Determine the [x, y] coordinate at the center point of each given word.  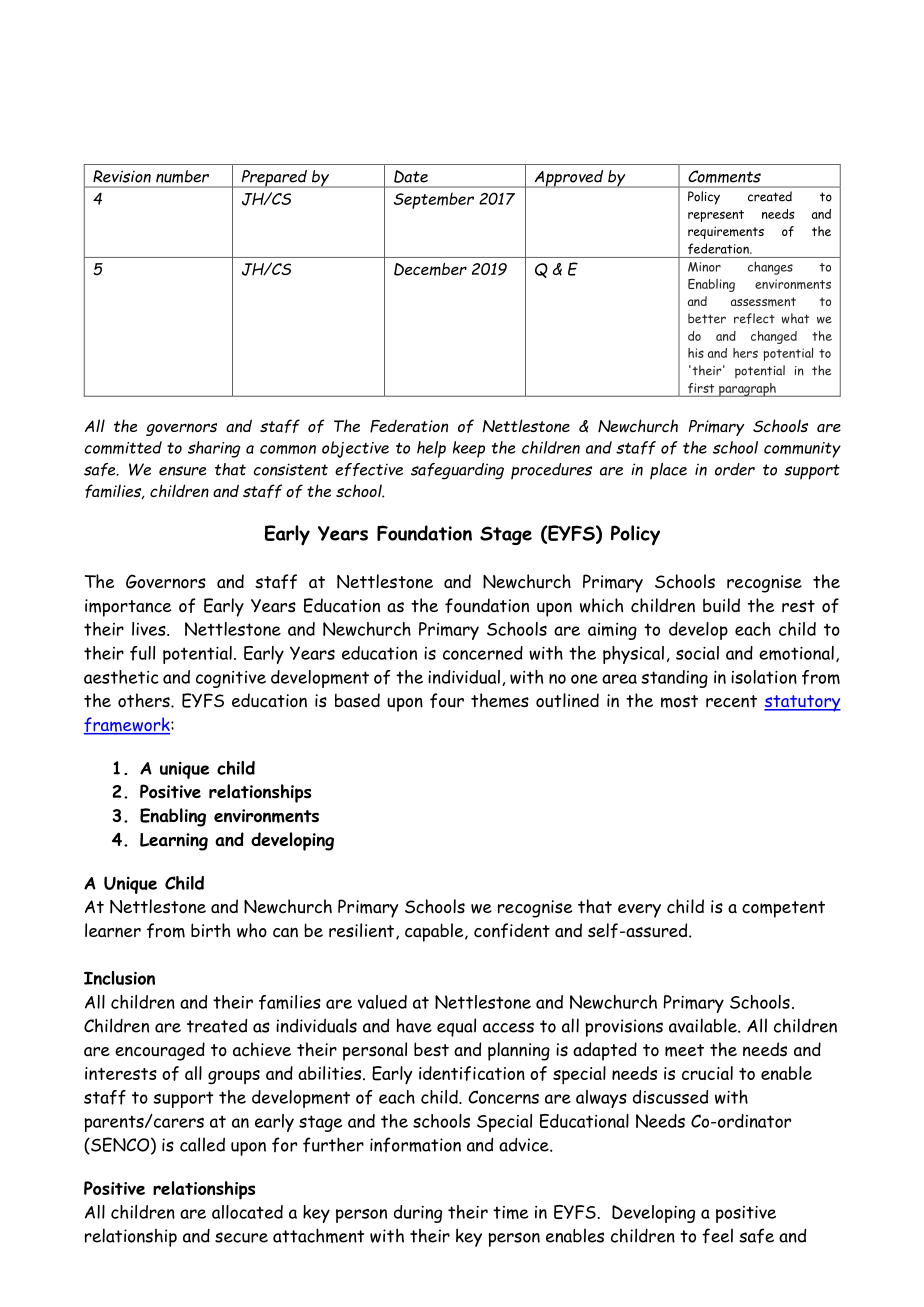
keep [469, 449]
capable [435, 932]
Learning [174, 842]
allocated [247, 1212]
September [434, 200]
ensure [182, 471]
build [721, 605]
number [182, 176]
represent [716, 216]
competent [783, 909]
